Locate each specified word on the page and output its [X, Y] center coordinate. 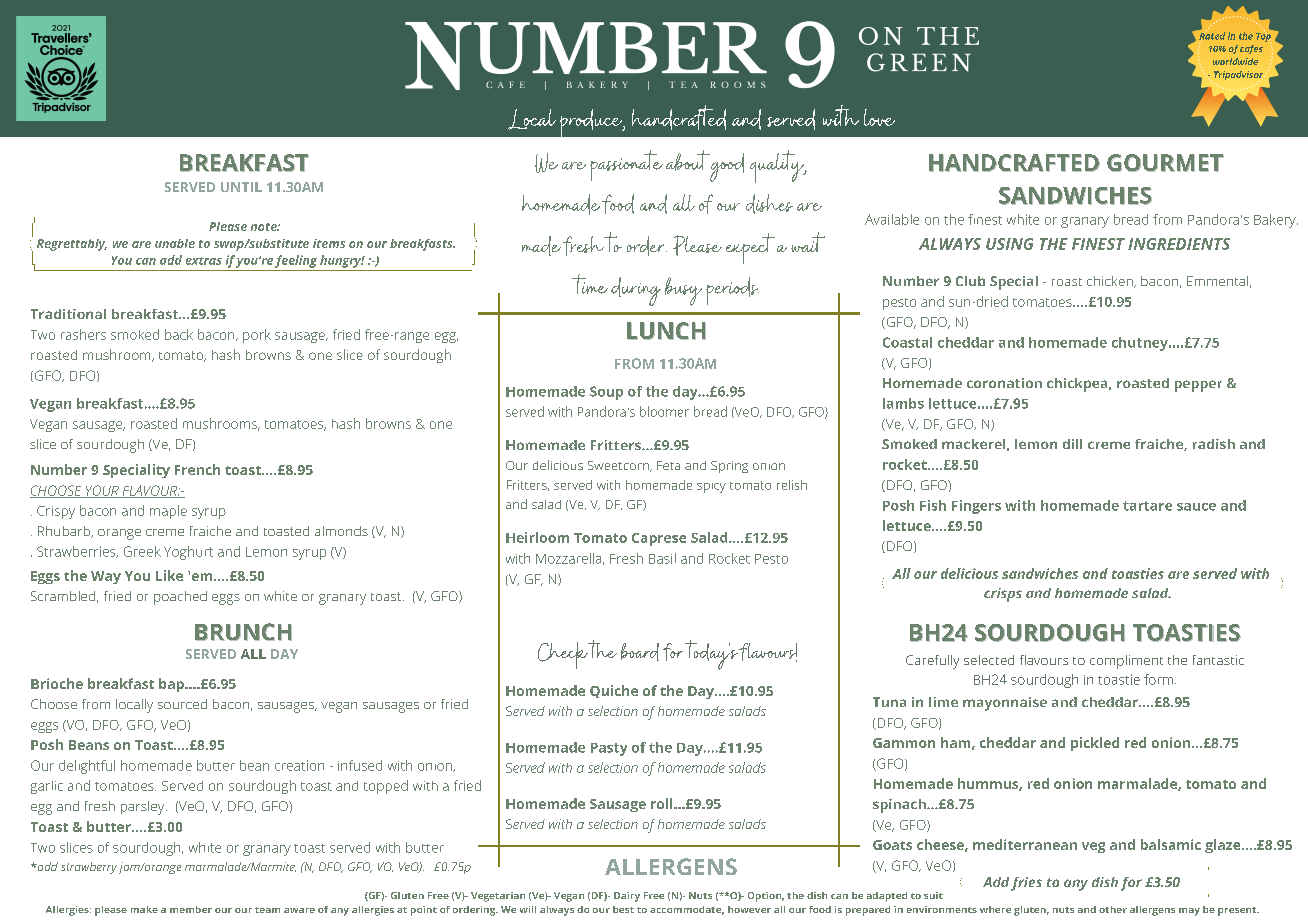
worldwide [1235, 61]
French [197, 469]
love [879, 117]
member [191, 909]
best [623, 909]
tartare [1147, 506]
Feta [668, 465]
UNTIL [241, 187]
